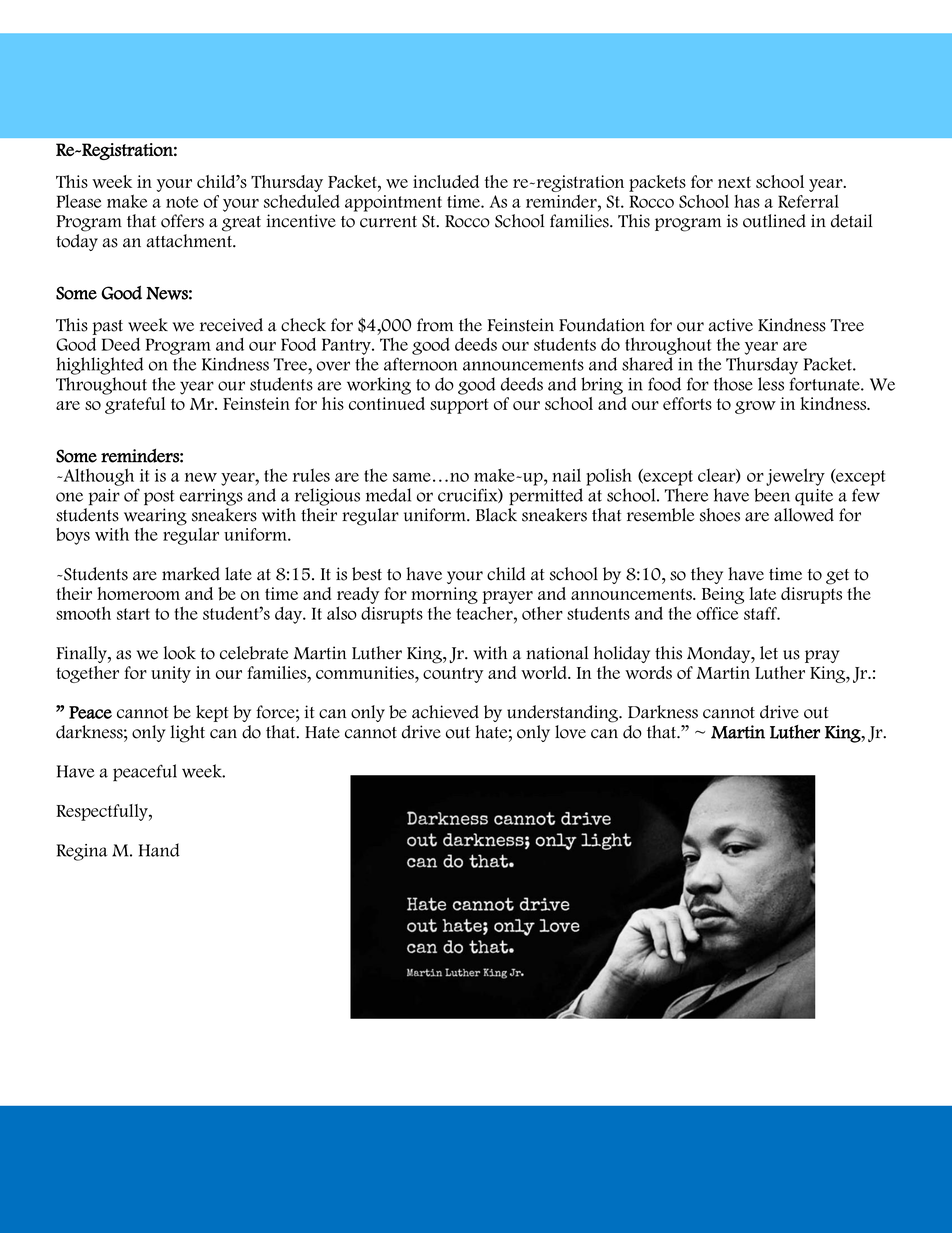  What do you see at coordinates (459, 406) in the image?
I see `support` at bounding box center [459, 406].
